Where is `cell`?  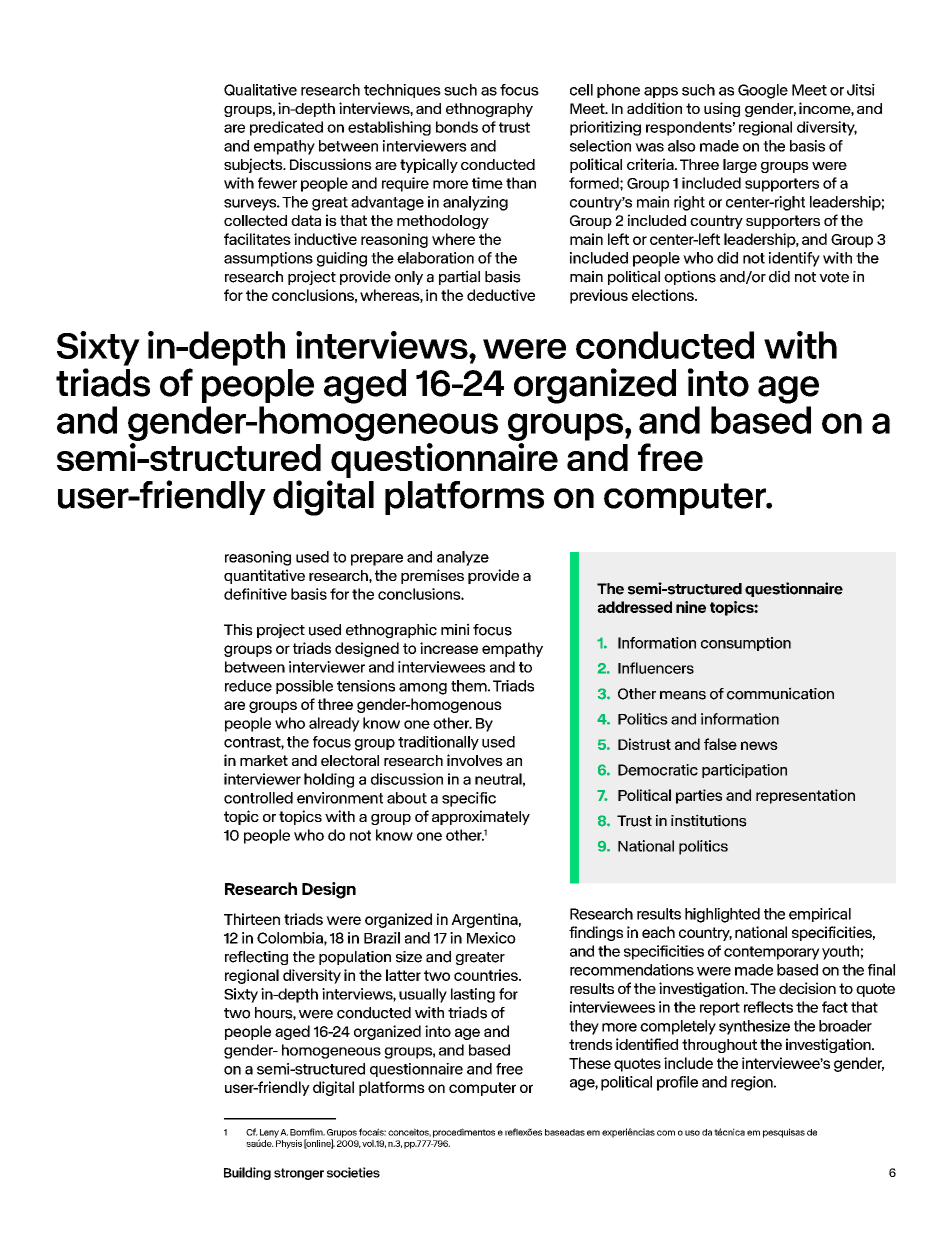
cell is located at coordinates (581, 90).
